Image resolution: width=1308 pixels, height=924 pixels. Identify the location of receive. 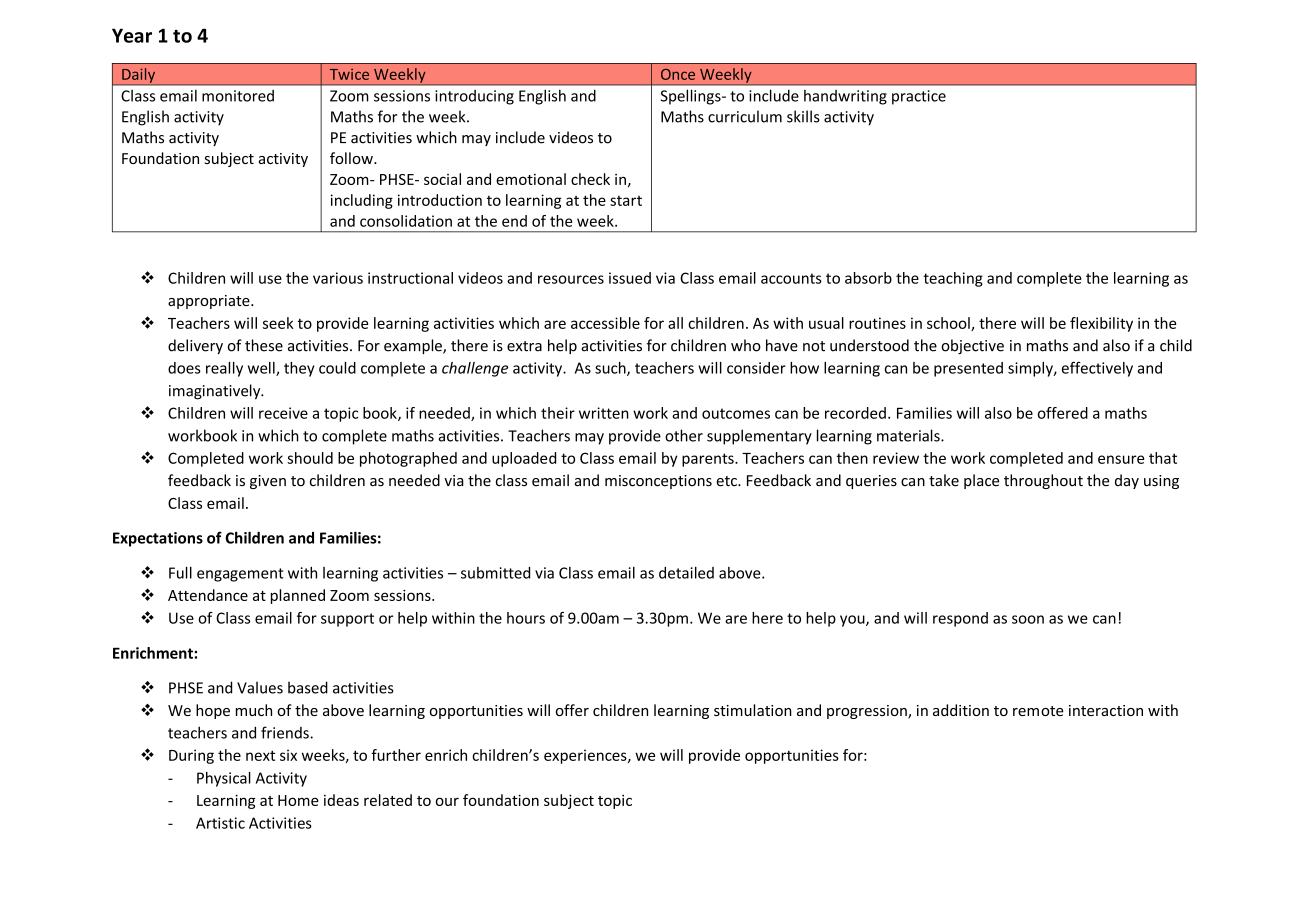
(283, 413).
